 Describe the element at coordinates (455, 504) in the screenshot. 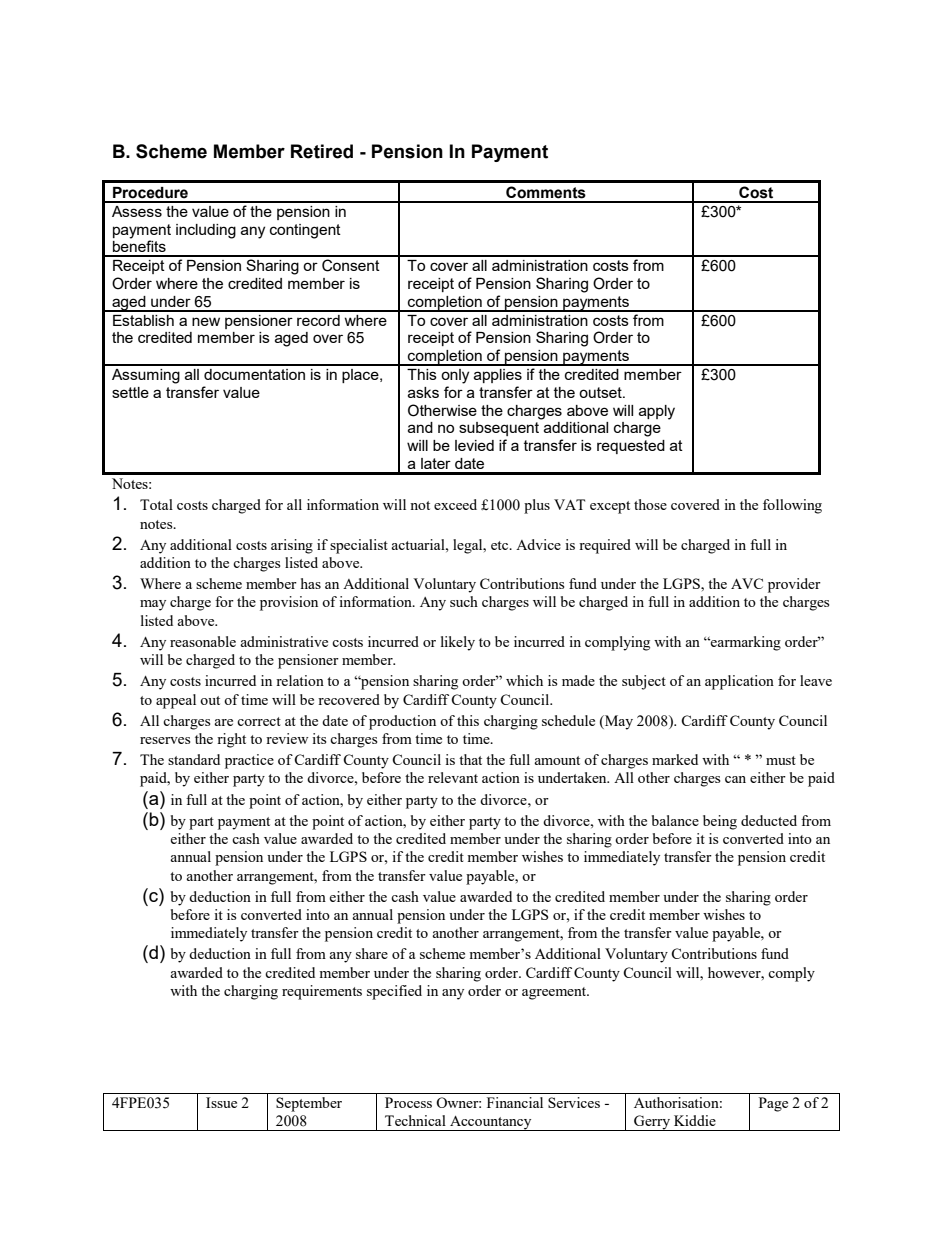

I see `exceed` at that location.
